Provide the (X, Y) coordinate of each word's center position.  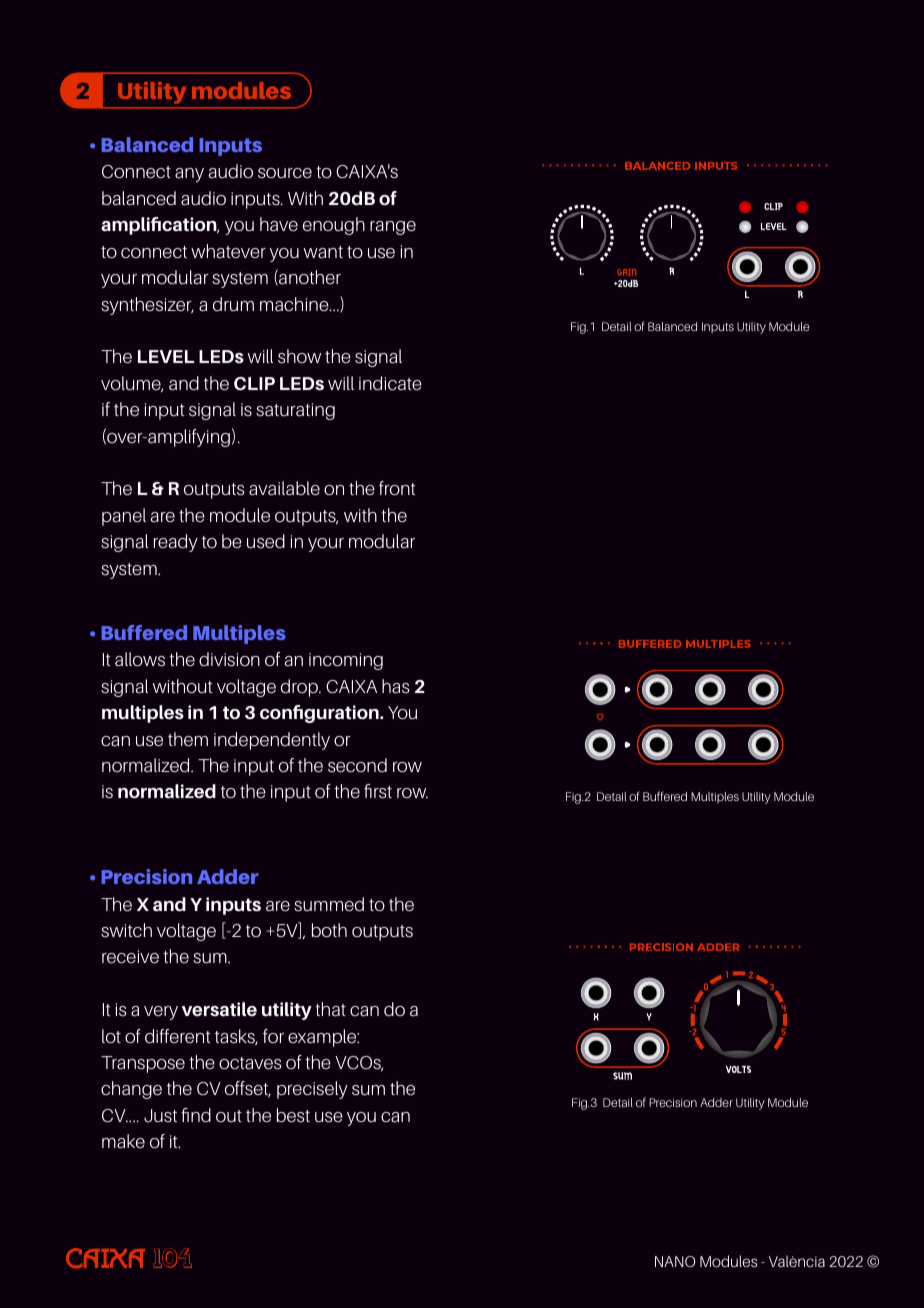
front (397, 488)
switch (126, 930)
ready (176, 543)
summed (329, 904)
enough (334, 226)
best (293, 1115)
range (393, 228)
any (189, 175)
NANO (675, 1261)
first (378, 791)
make (123, 1141)
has (396, 686)
